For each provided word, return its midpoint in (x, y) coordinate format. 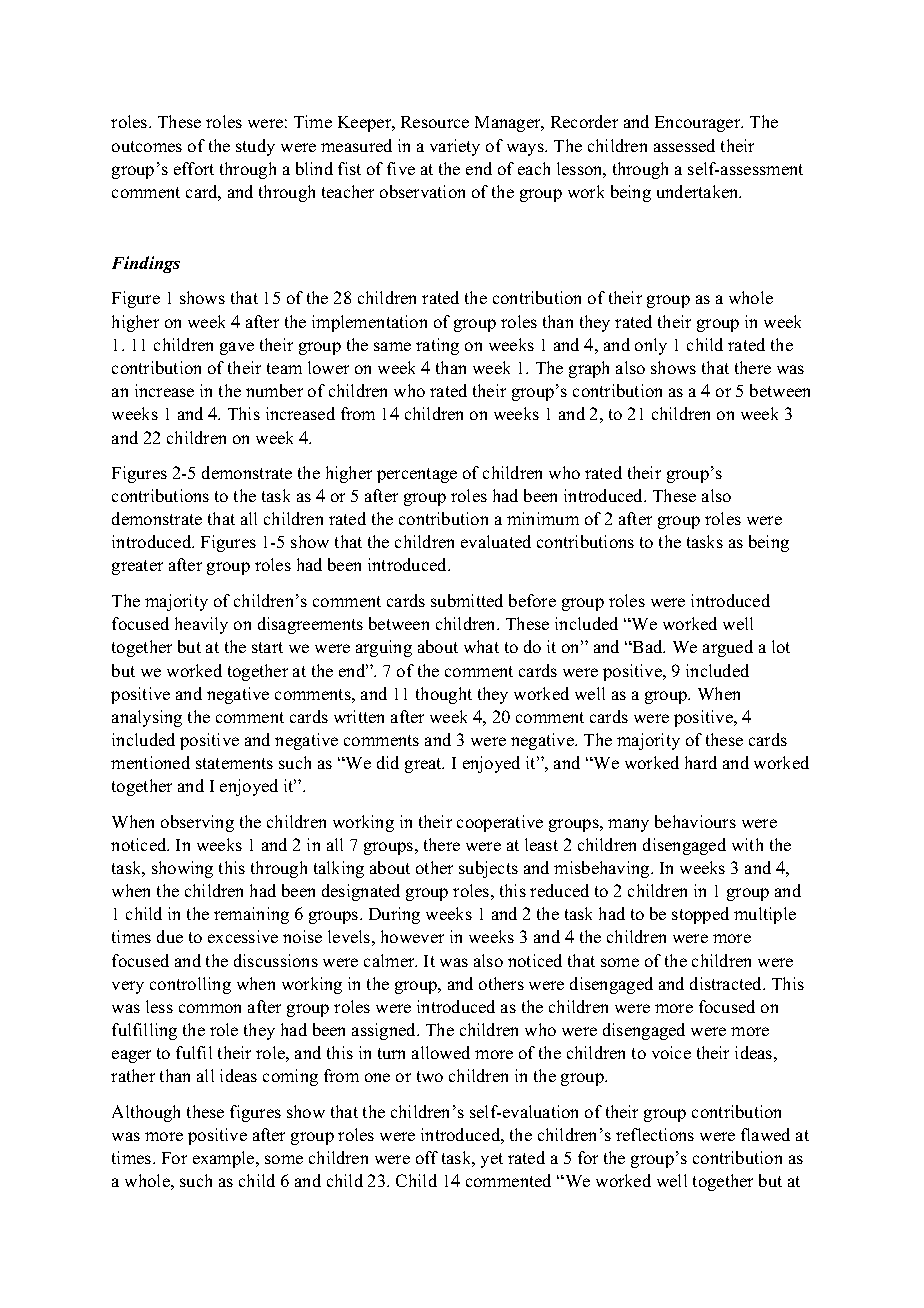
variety (455, 147)
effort (194, 168)
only (651, 346)
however (412, 936)
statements (234, 763)
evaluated (496, 541)
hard (701, 762)
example (225, 1159)
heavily (201, 625)
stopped (700, 915)
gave (237, 348)
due (170, 936)
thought (444, 695)
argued (728, 648)
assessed (684, 145)
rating (437, 346)
